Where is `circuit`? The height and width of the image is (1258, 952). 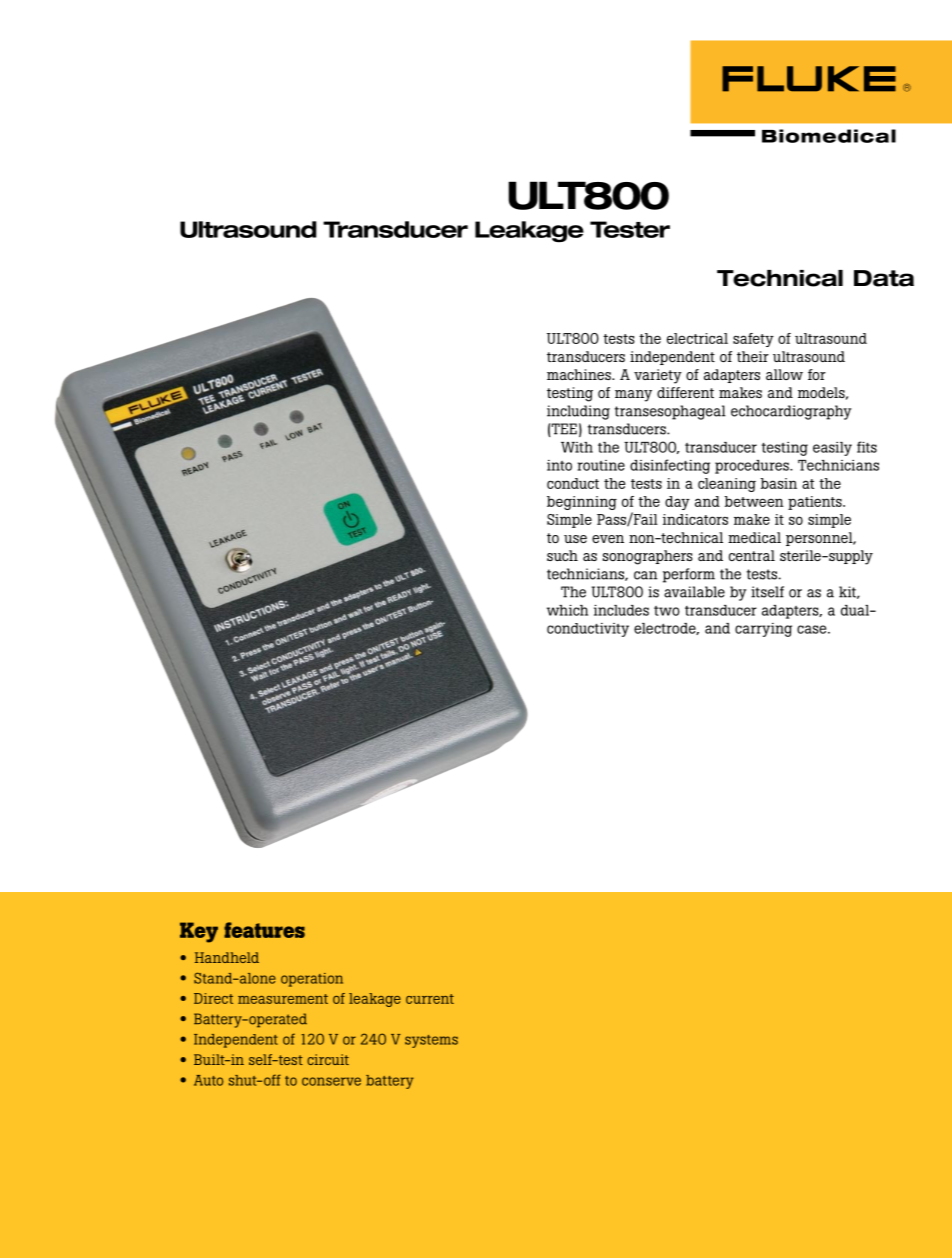 circuit is located at coordinates (328, 1059).
